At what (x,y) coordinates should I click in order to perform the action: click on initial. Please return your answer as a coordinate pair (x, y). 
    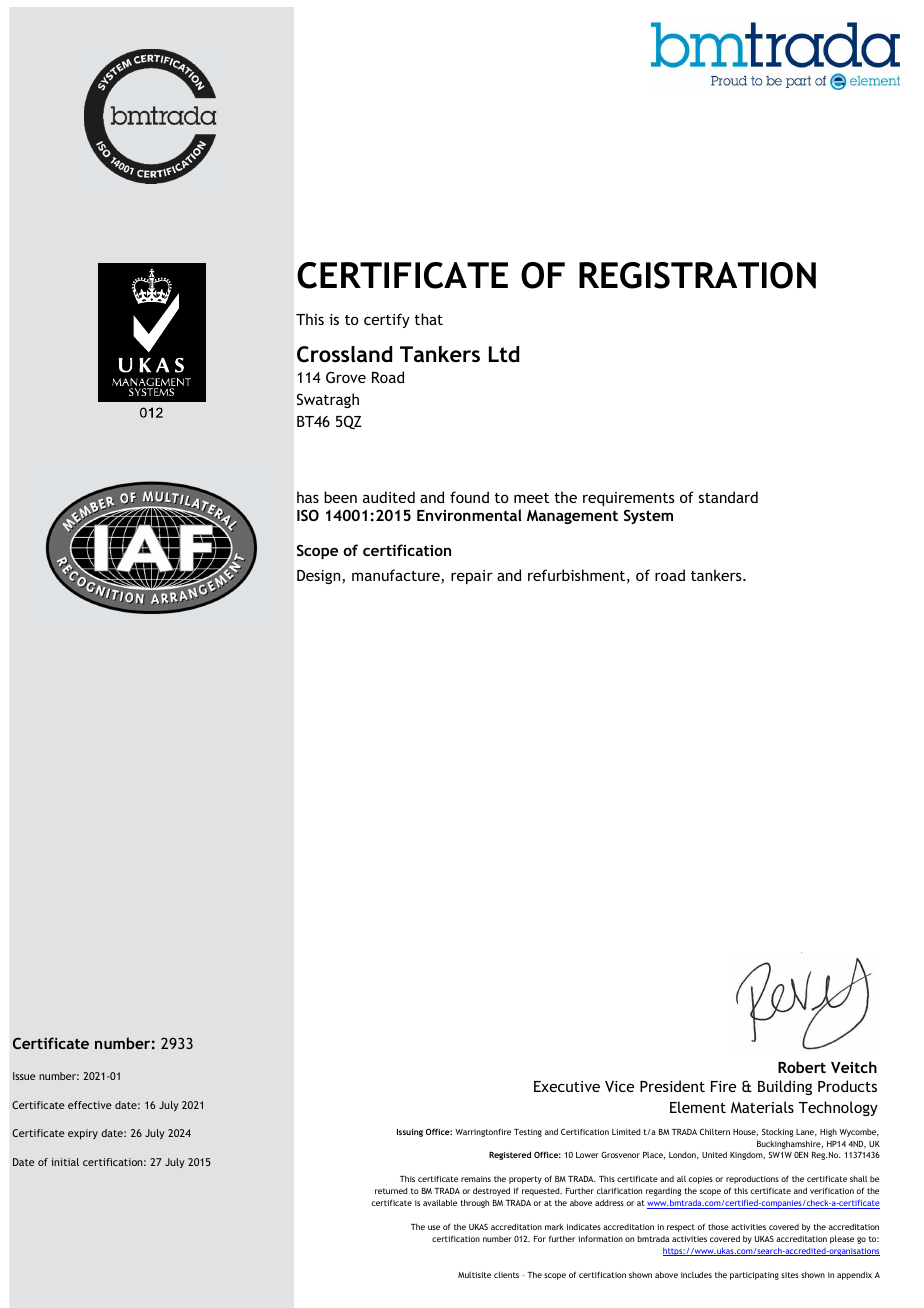
    Looking at the image, I should click on (65, 1162).
